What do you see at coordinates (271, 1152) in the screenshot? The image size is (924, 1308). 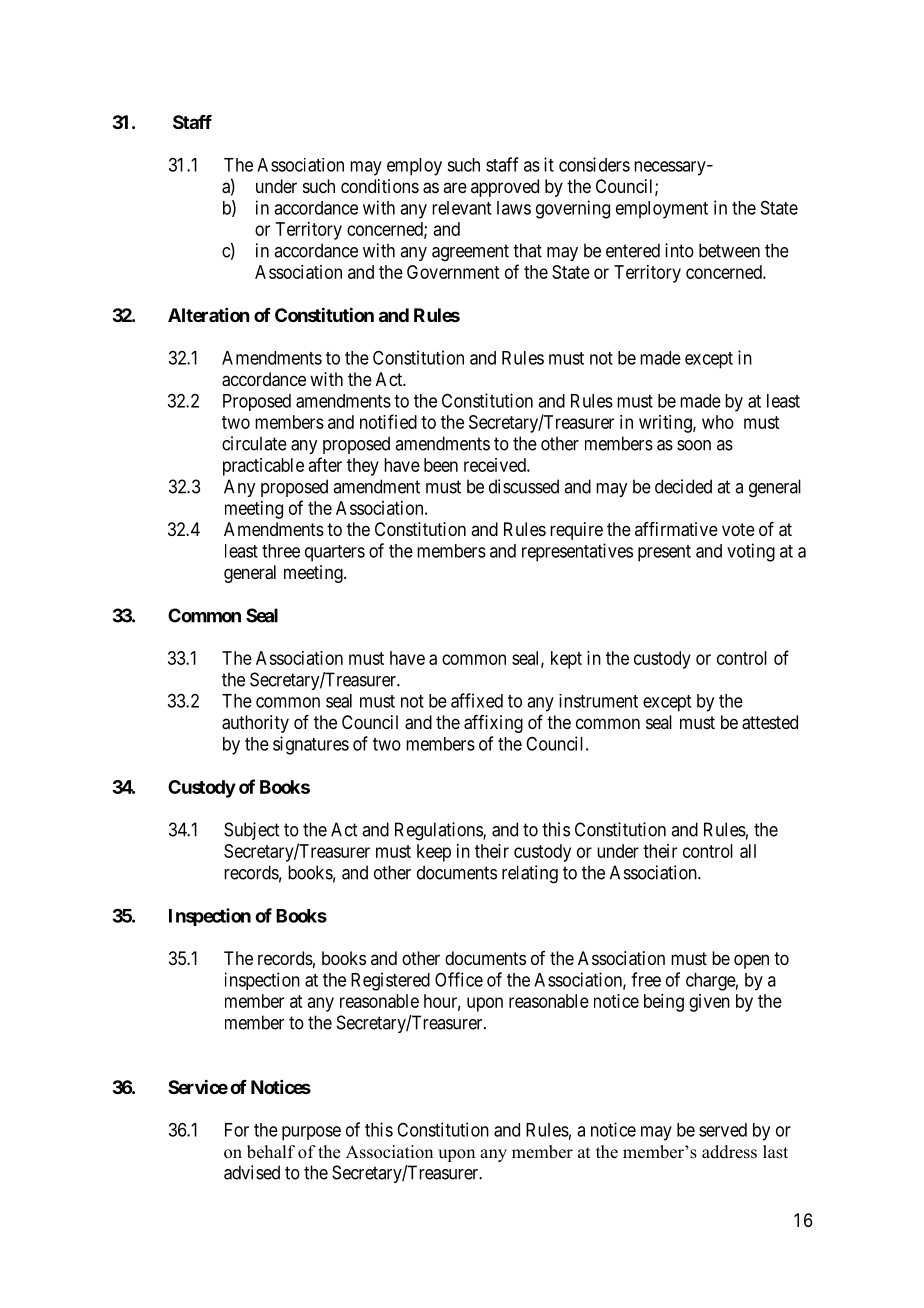 I see `behalf` at bounding box center [271, 1152].
